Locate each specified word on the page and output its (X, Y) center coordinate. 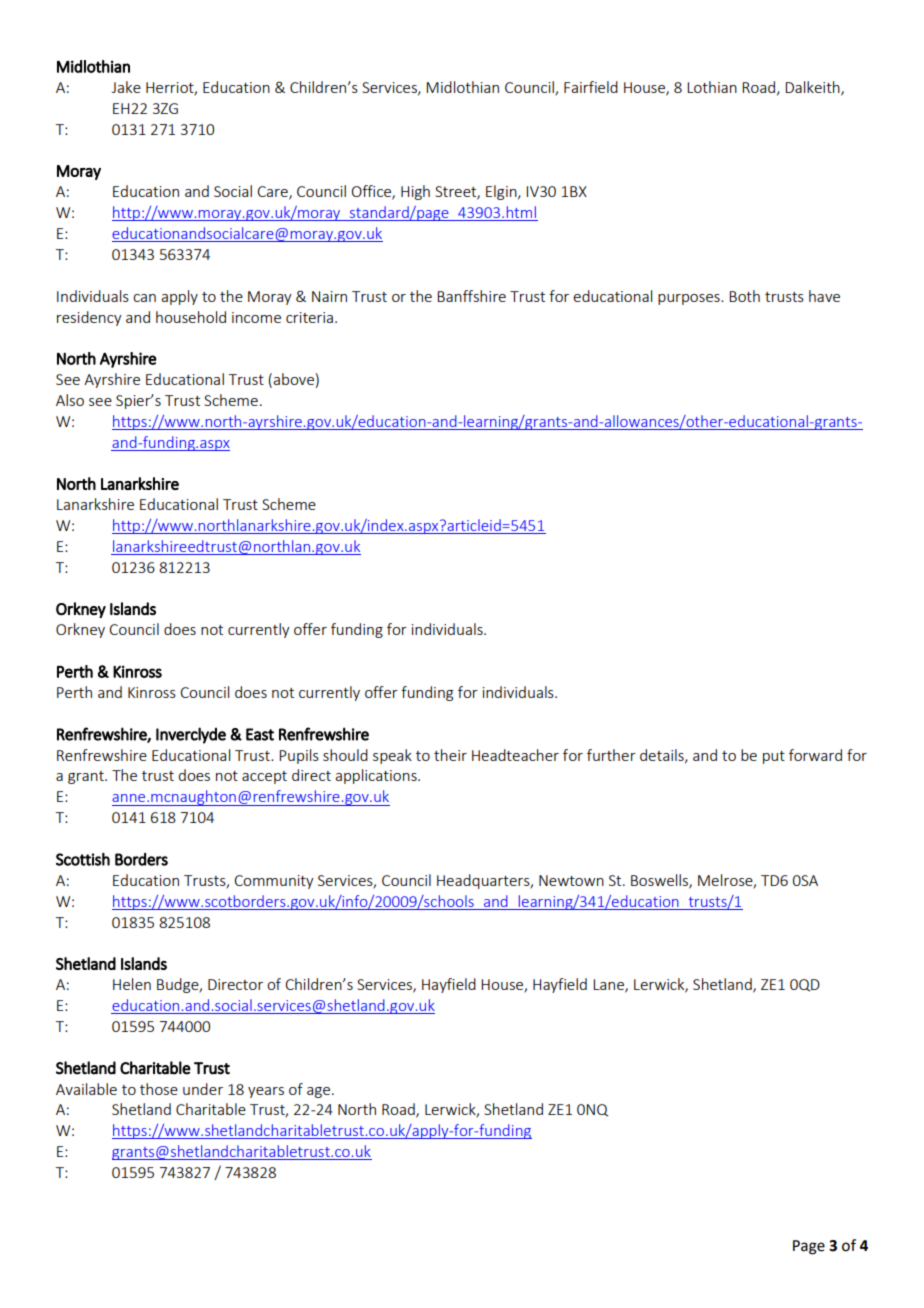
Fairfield (591, 87)
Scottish (83, 859)
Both (744, 296)
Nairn (329, 296)
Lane (609, 986)
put (774, 757)
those (159, 1089)
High (415, 192)
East (260, 734)
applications (377, 776)
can (144, 298)
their (450, 755)
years (266, 1092)
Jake (126, 87)
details (663, 756)
